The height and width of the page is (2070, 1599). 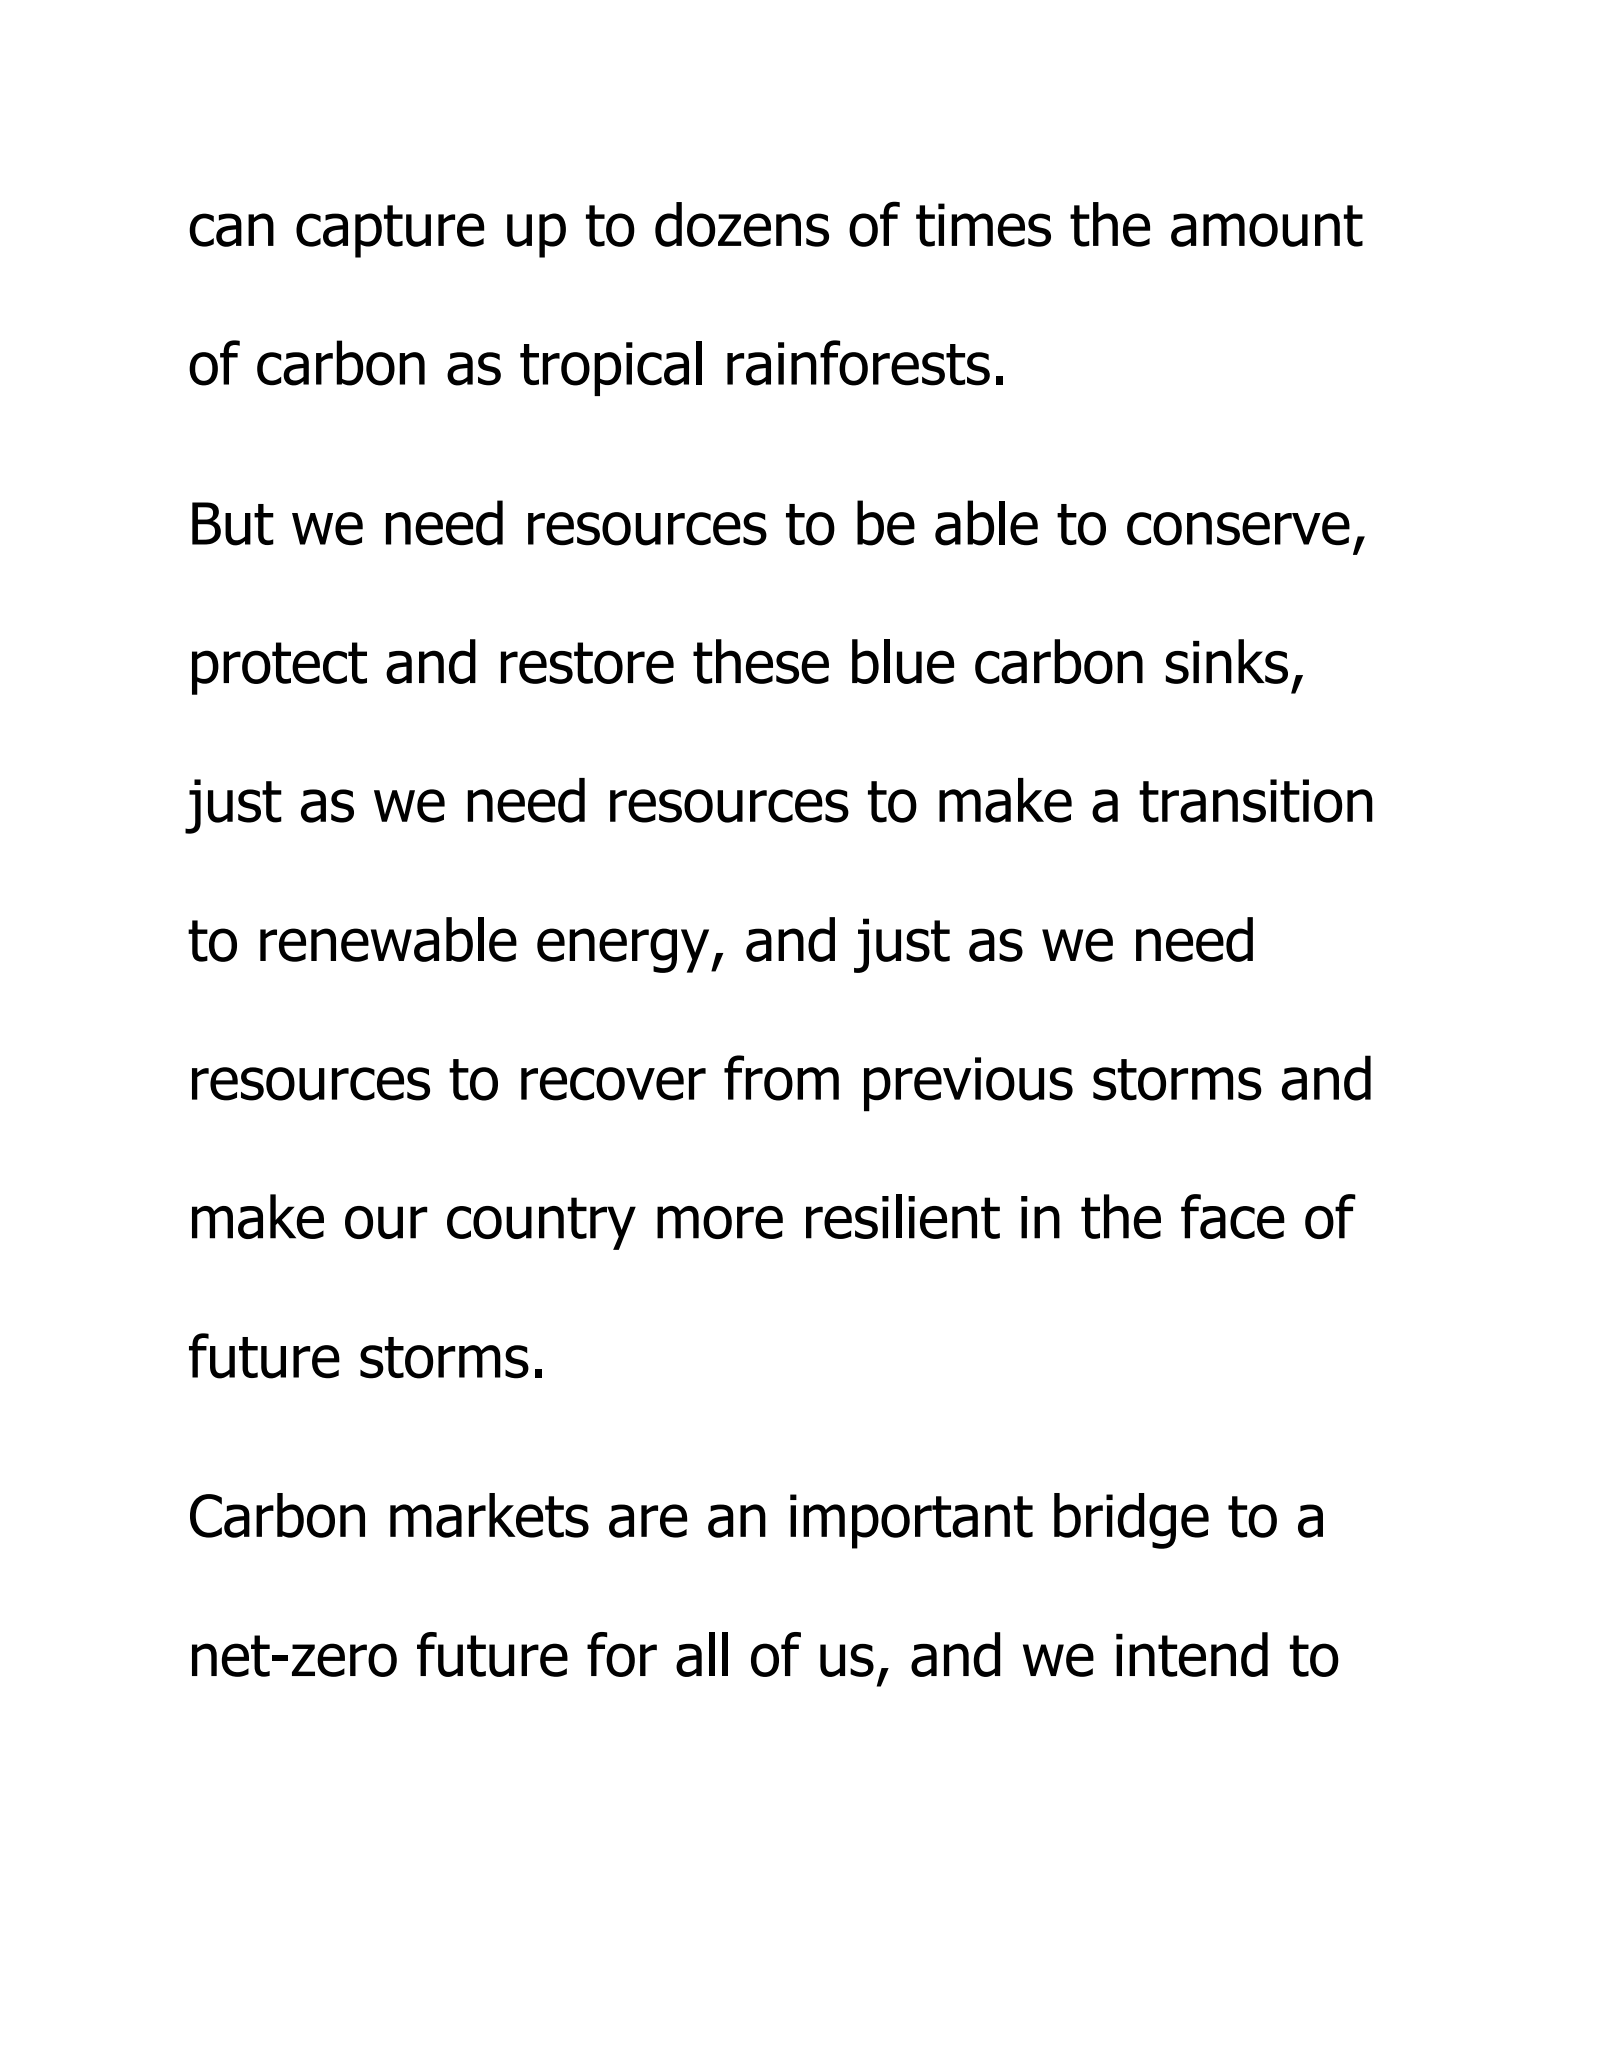 I want to click on these, so click(x=761, y=661).
